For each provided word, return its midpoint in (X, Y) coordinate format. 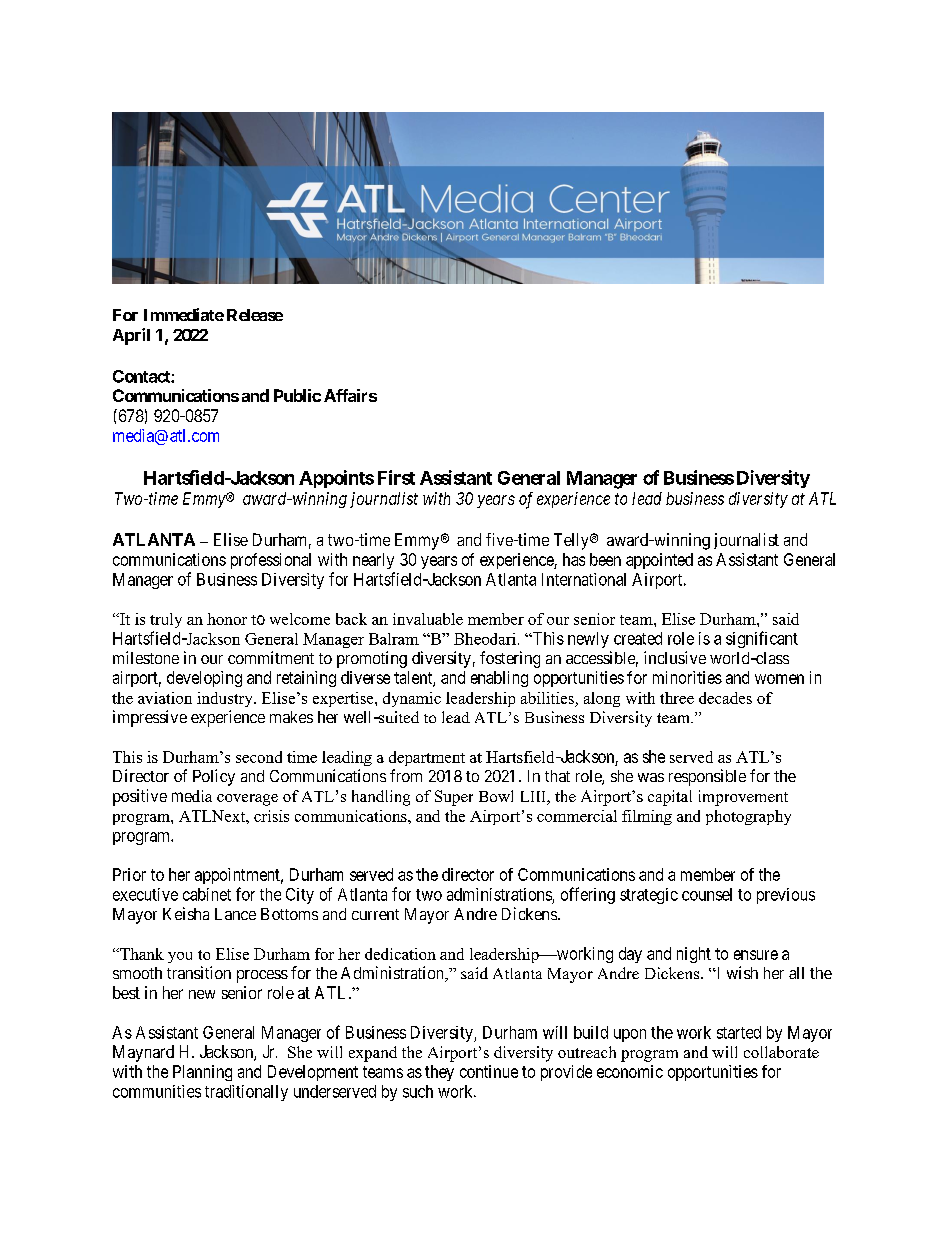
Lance (235, 914)
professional (271, 561)
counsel (707, 894)
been (605, 559)
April (131, 336)
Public (297, 395)
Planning (202, 1073)
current (375, 914)
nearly (373, 561)
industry (226, 699)
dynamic (412, 699)
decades (725, 698)
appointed (659, 561)
